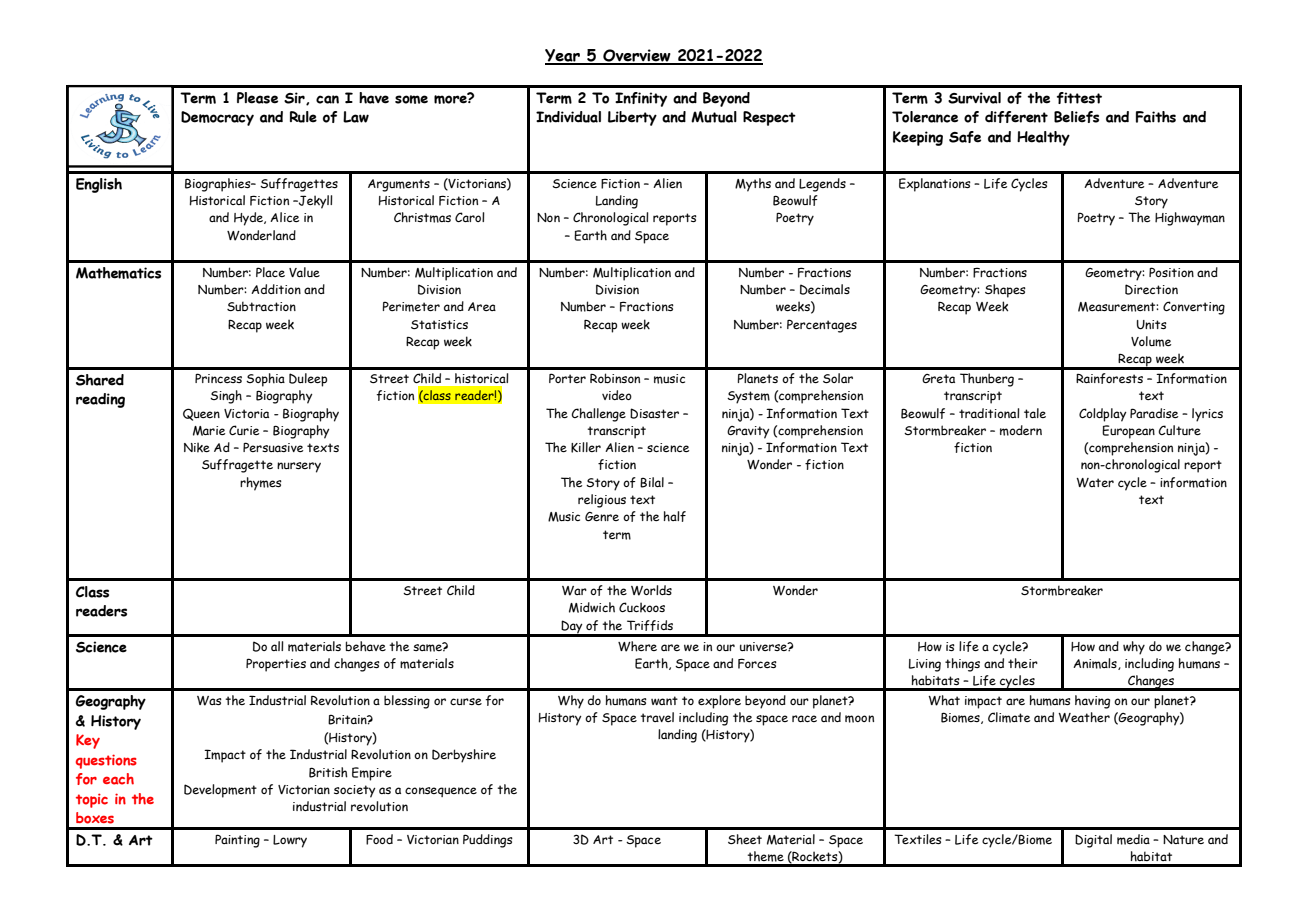  I want to click on Painting, so click(237, 841).
